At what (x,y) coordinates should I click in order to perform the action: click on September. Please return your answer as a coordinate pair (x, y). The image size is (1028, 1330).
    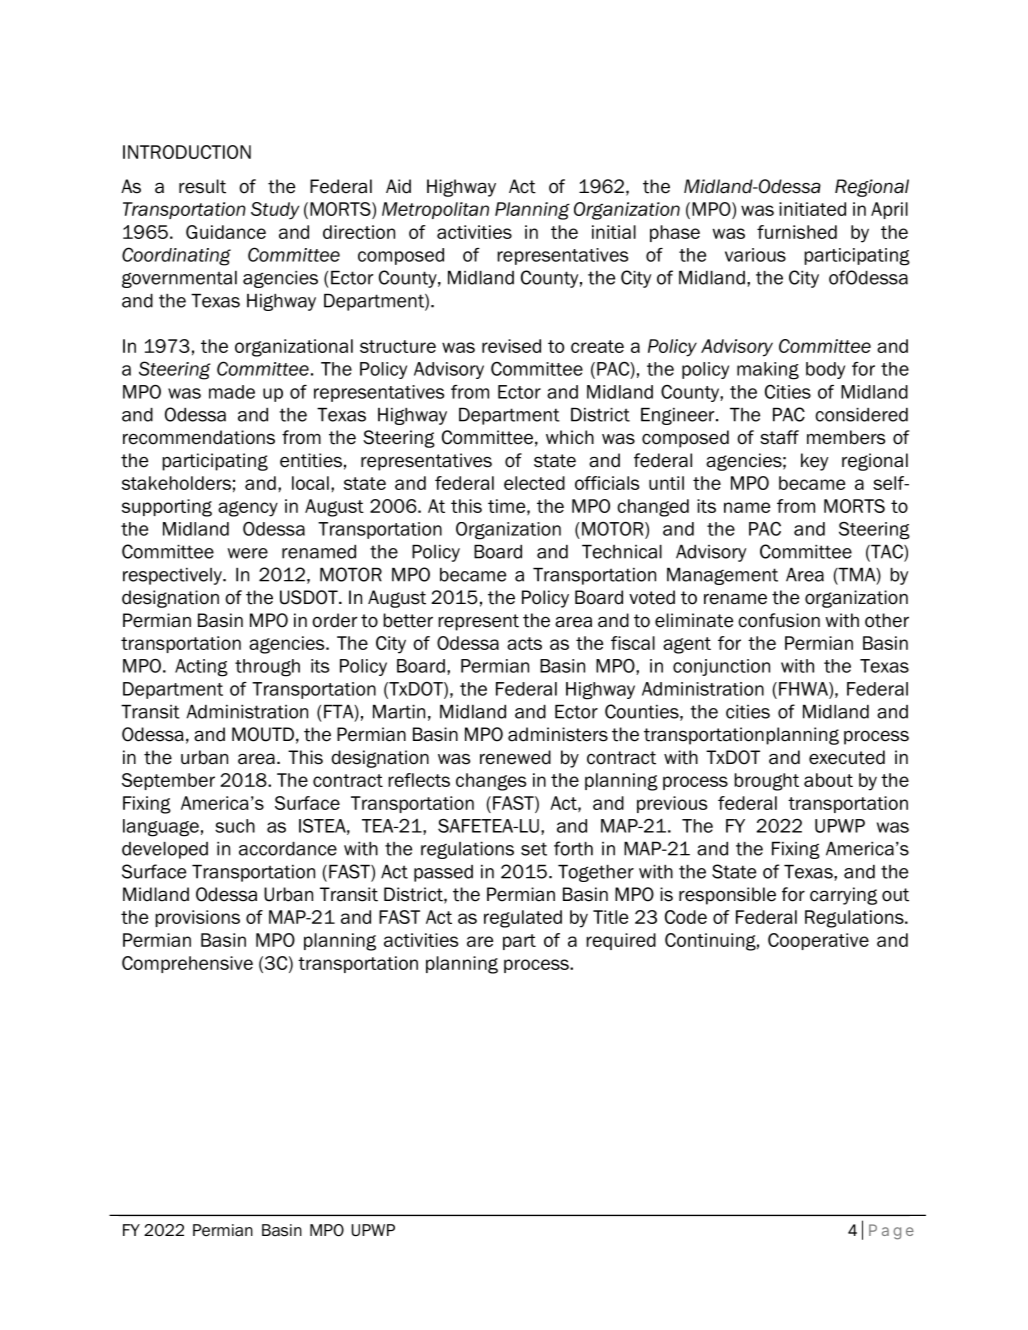
    Looking at the image, I should click on (168, 781).
